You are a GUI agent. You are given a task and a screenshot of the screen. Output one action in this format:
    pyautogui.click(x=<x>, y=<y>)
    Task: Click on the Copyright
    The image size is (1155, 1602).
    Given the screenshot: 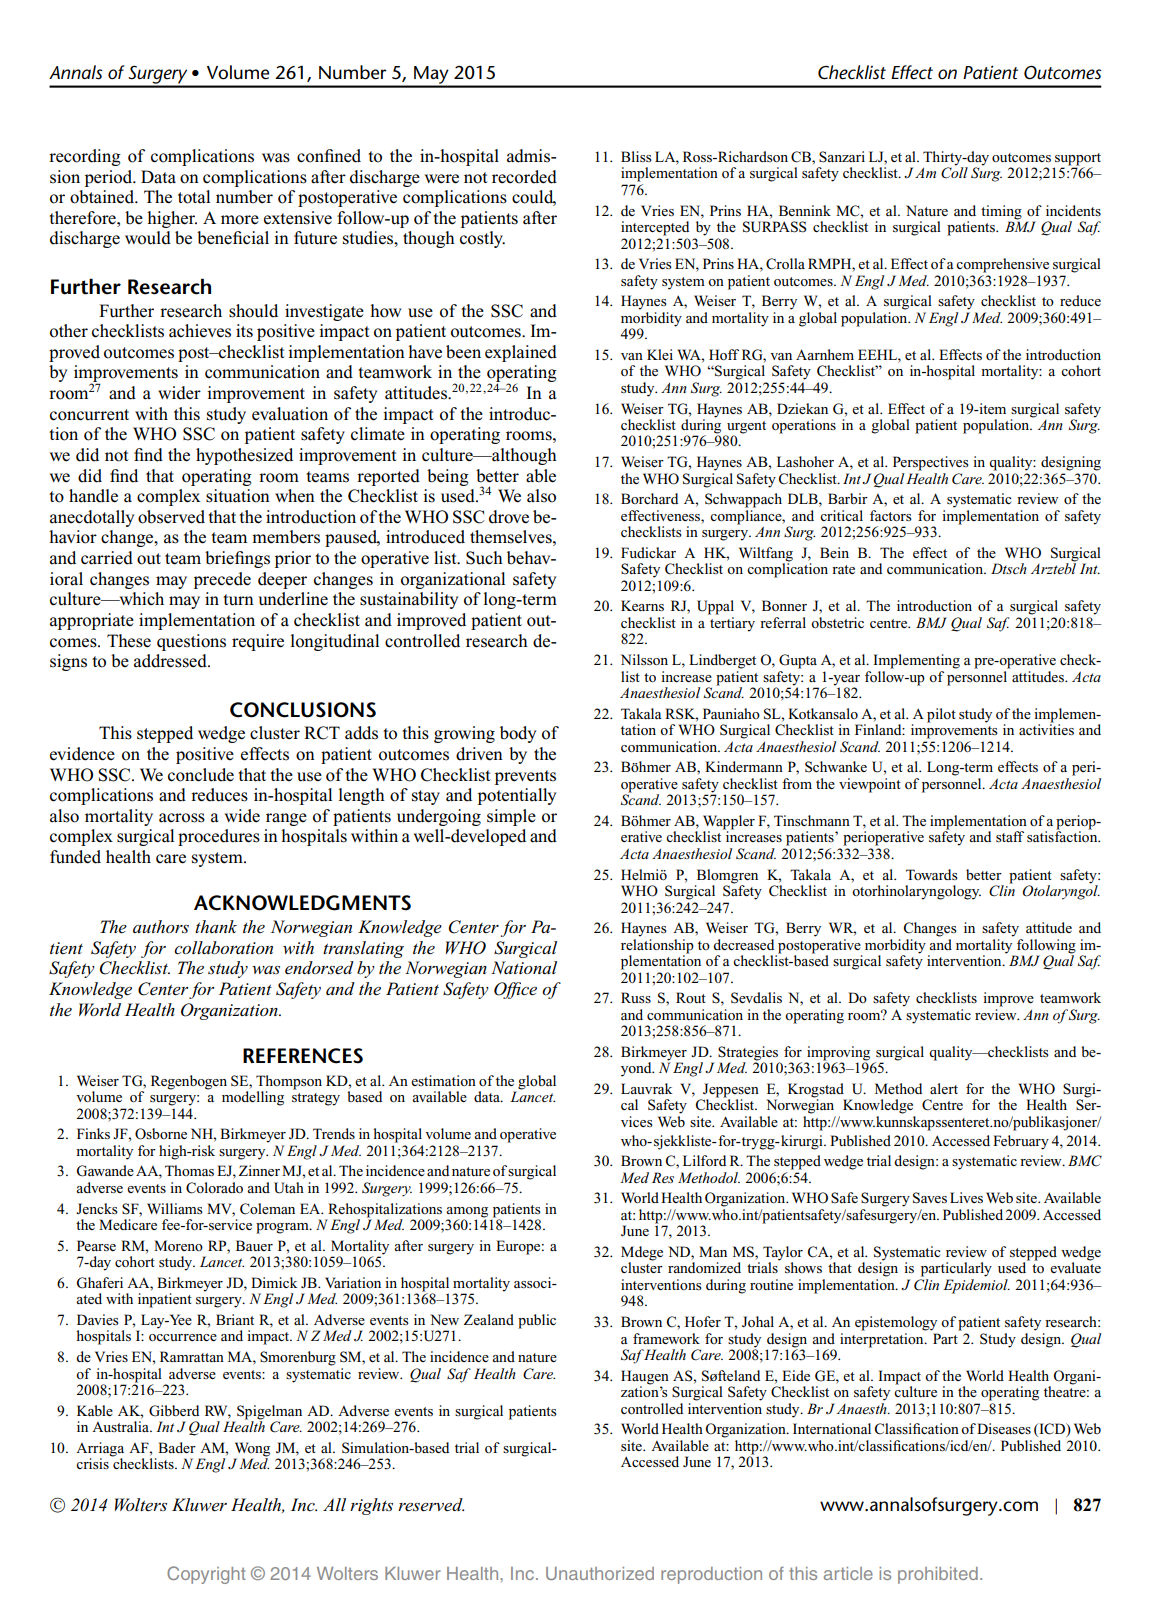 What is the action you would take?
    pyautogui.click(x=206, y=1575)
